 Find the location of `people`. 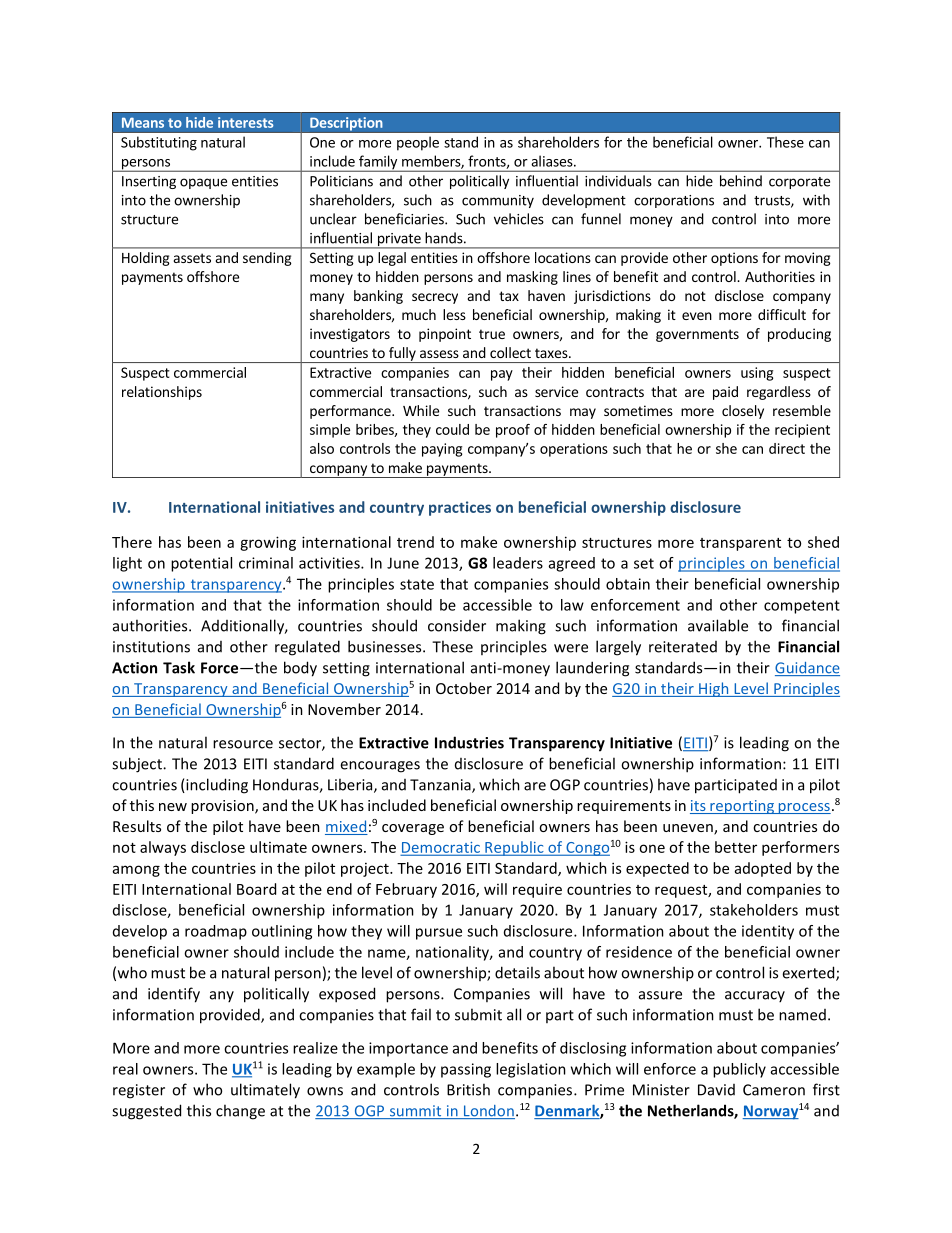

people is located at coordinates (418, 143).
